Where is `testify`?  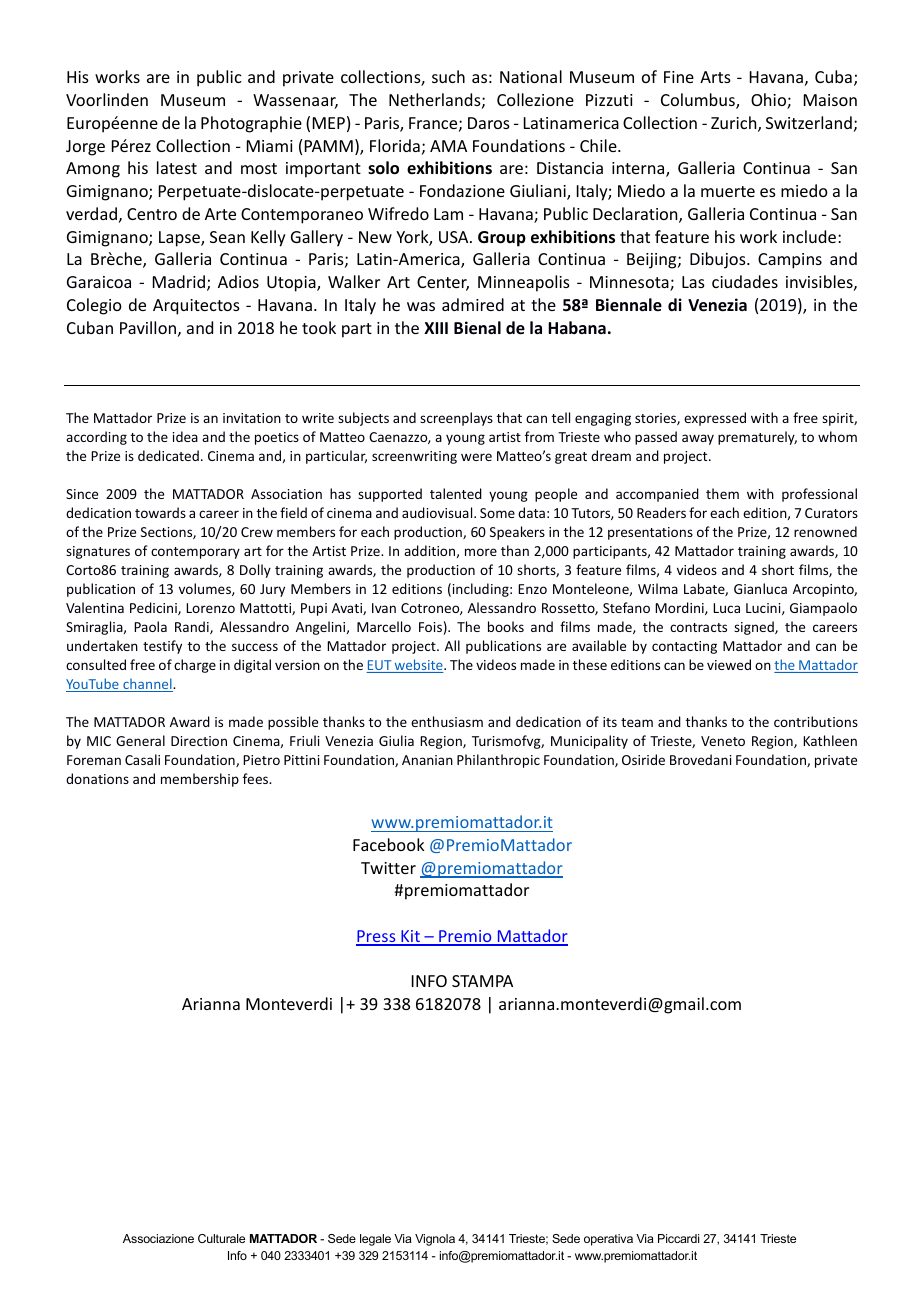 testify is located at coordinates (162, 647).
